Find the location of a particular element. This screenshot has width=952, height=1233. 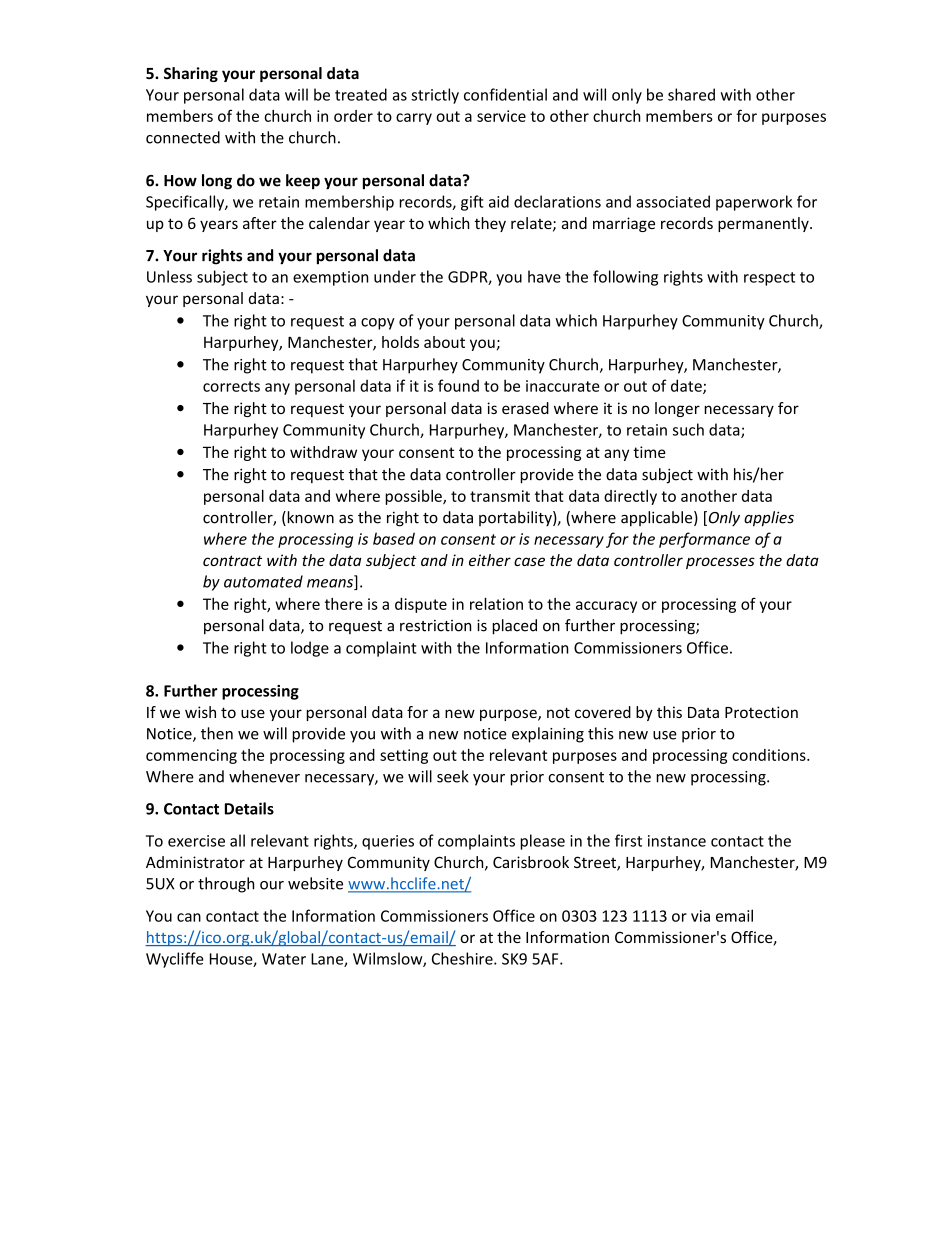

Sharing is located at coordinates (191, 74).
